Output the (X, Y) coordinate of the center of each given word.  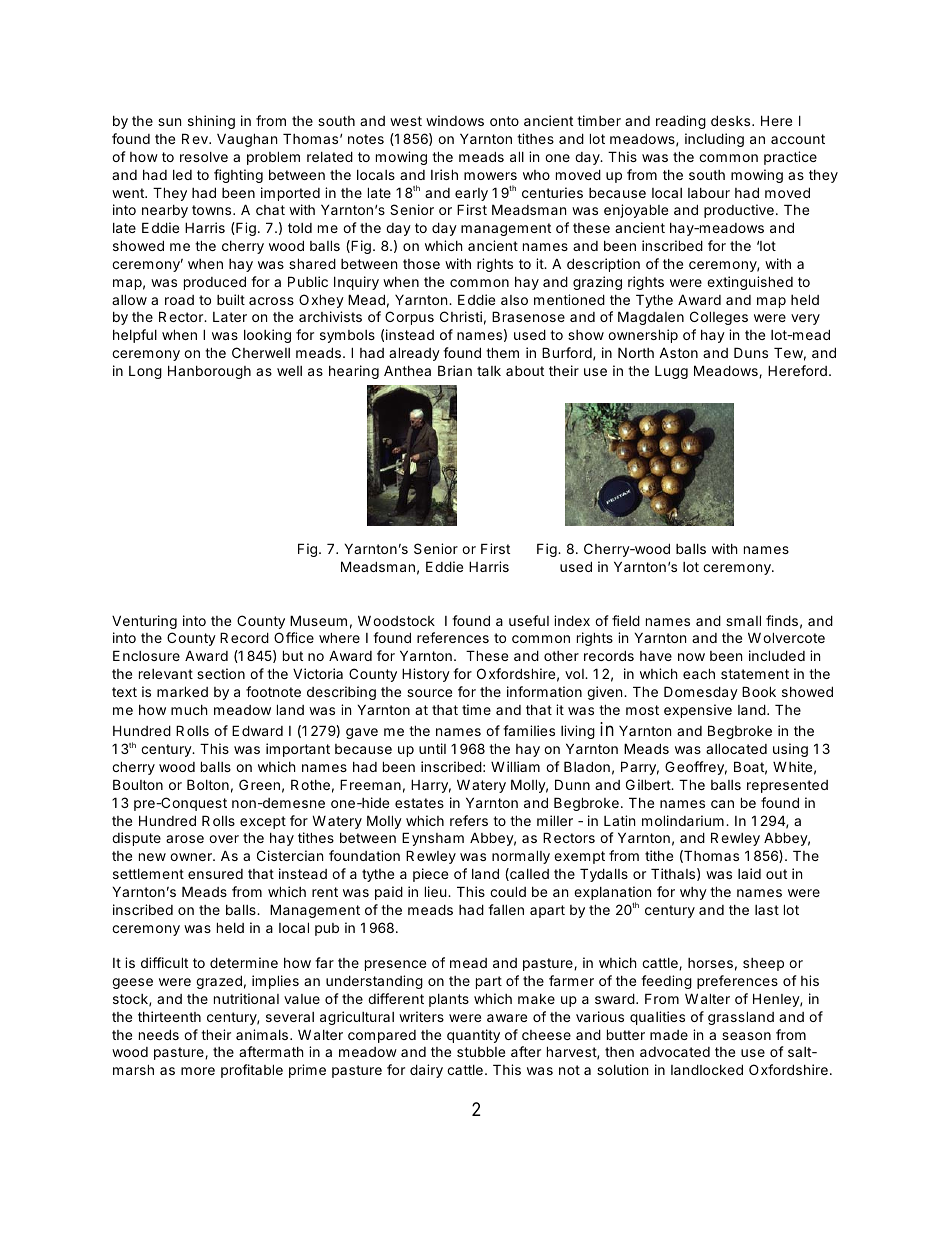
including (714, 140)
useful (529, 620)
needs (159, 1034)
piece (430, 875)
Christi (461, 316)
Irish (444, 174)
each (699, 673)
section (221, 673)
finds (782, 620)
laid (749, 873)
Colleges (719, 318)
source (429, 693)
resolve (204, 157)
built (231, 299)
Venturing (144, 622)
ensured (215, 874)
